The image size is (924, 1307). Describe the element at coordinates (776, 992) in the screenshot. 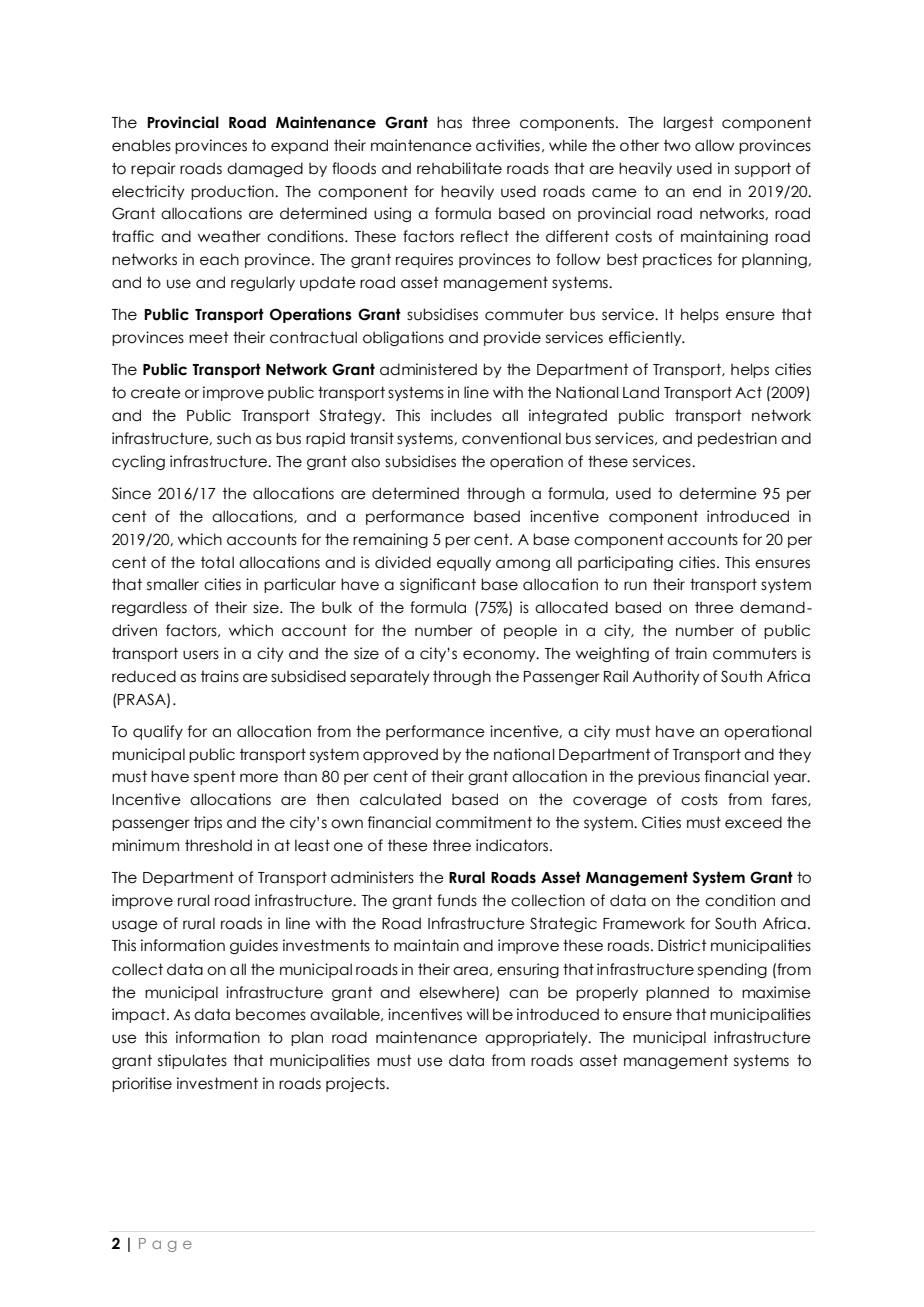

I see `maximise` at that location.
